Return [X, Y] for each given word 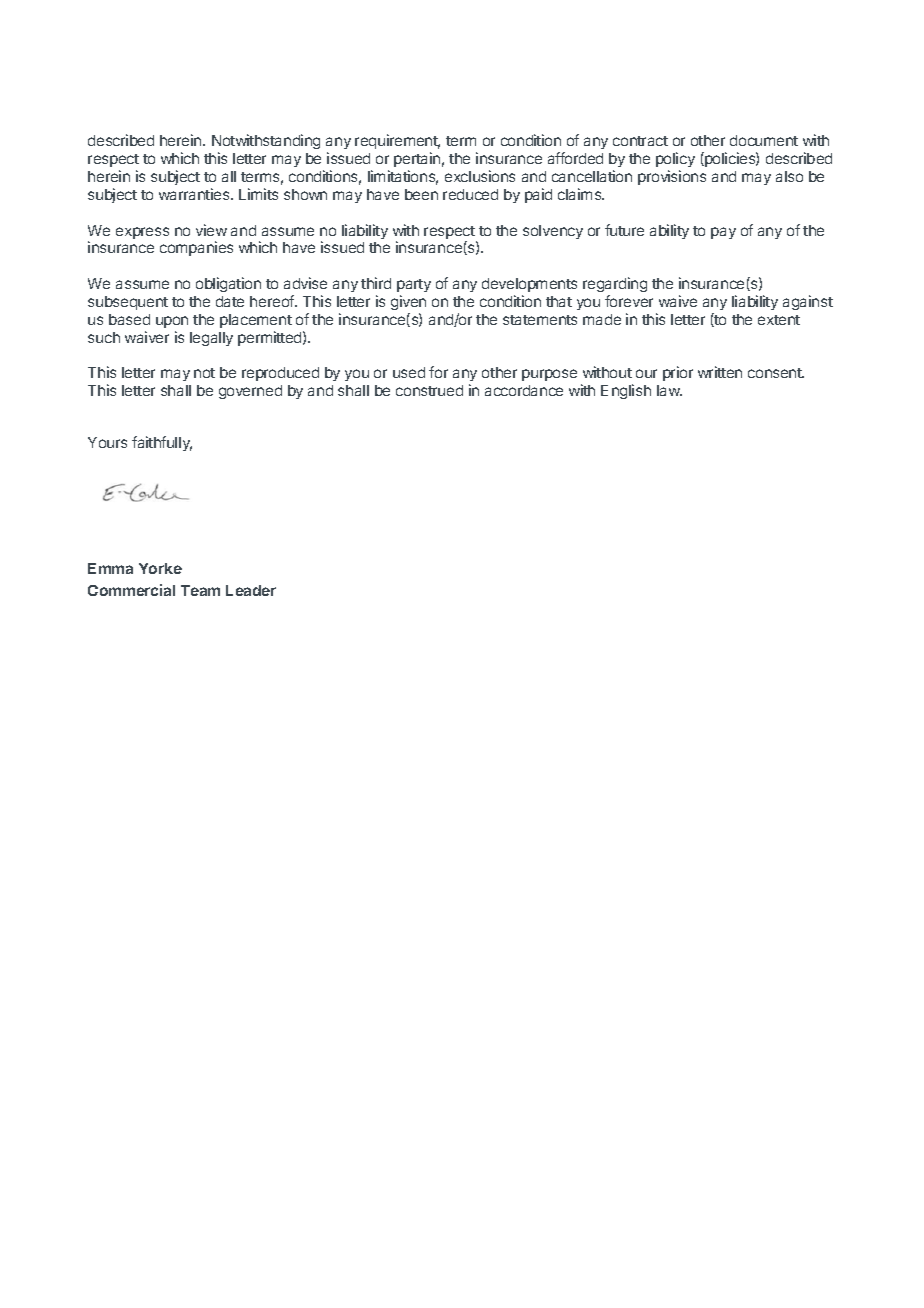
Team [200, 590]
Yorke [160, 568]
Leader [251, 590]
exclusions [480, 176]
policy [675, 159]
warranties [195, 194]
